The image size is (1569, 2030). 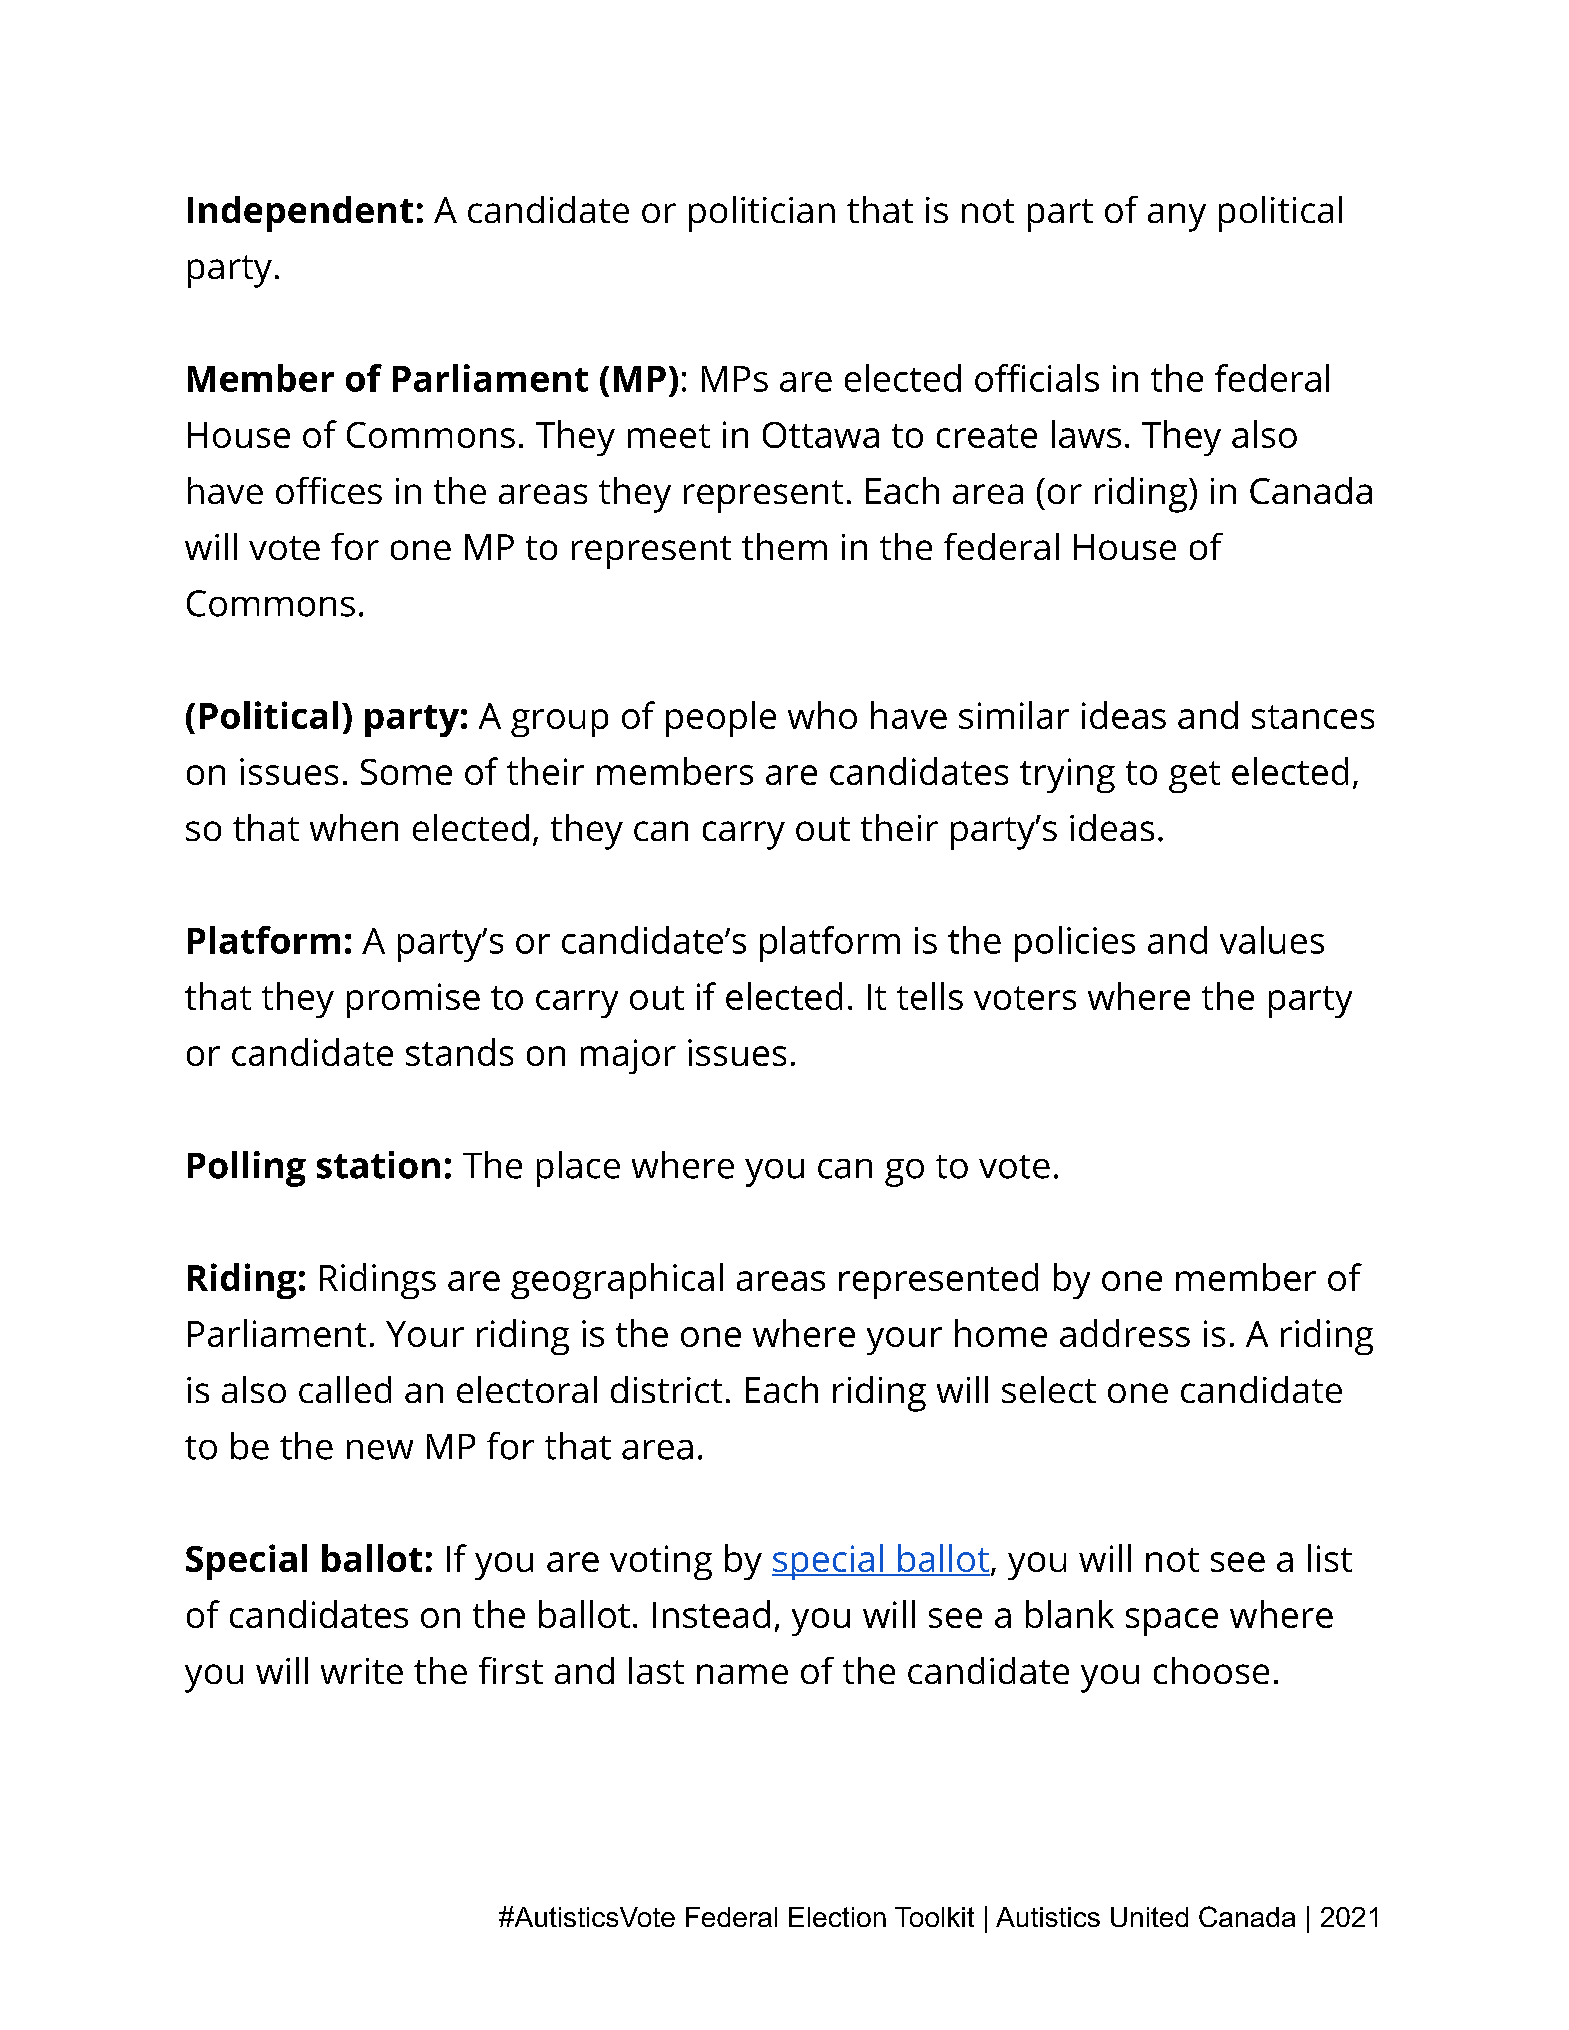 I want to click on get, so click(x=1194, y=777).
